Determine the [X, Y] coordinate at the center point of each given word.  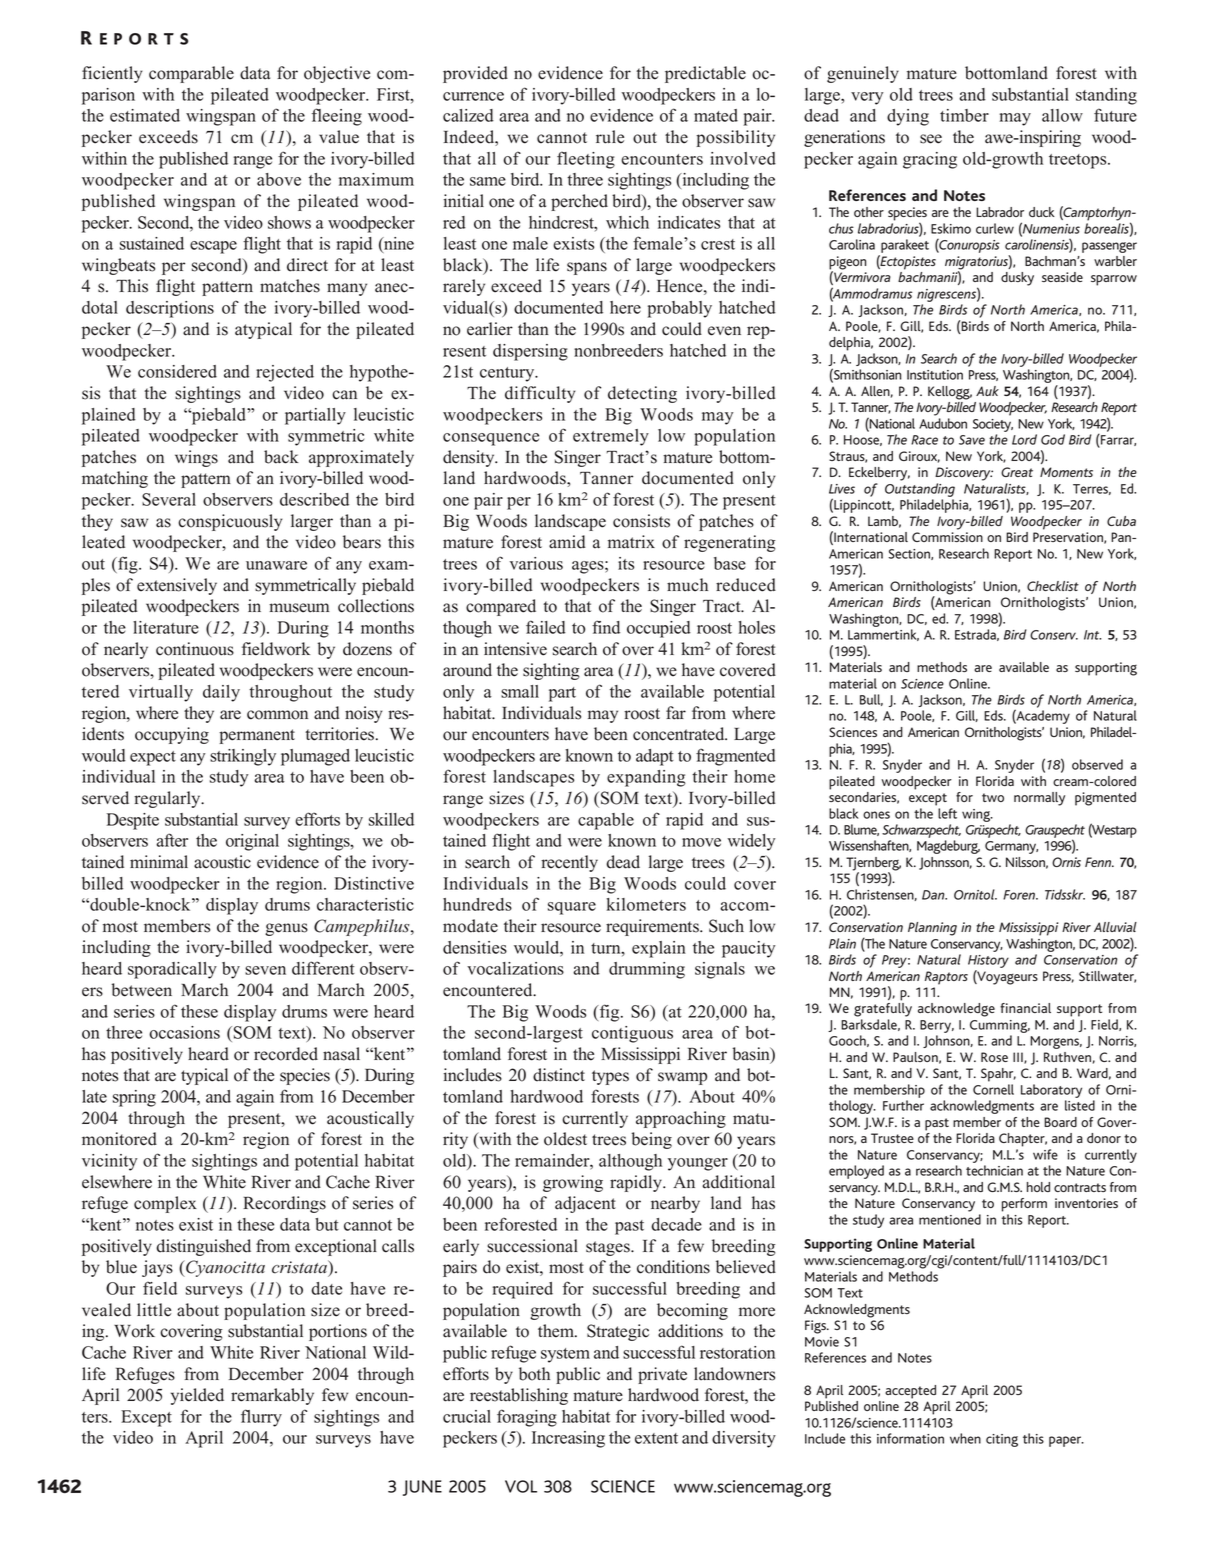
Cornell [993, 1089]
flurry [261, 1418]
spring [134, 1098]
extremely [611, 437]
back [281, 457]
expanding [646, 778]
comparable [191, 74]
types [610, 1077]
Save [972, 440]
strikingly [243, 757]
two [993, 797]
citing [1002, 1440]
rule [610, 137]
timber [964, 115]
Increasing [568, 1439]
